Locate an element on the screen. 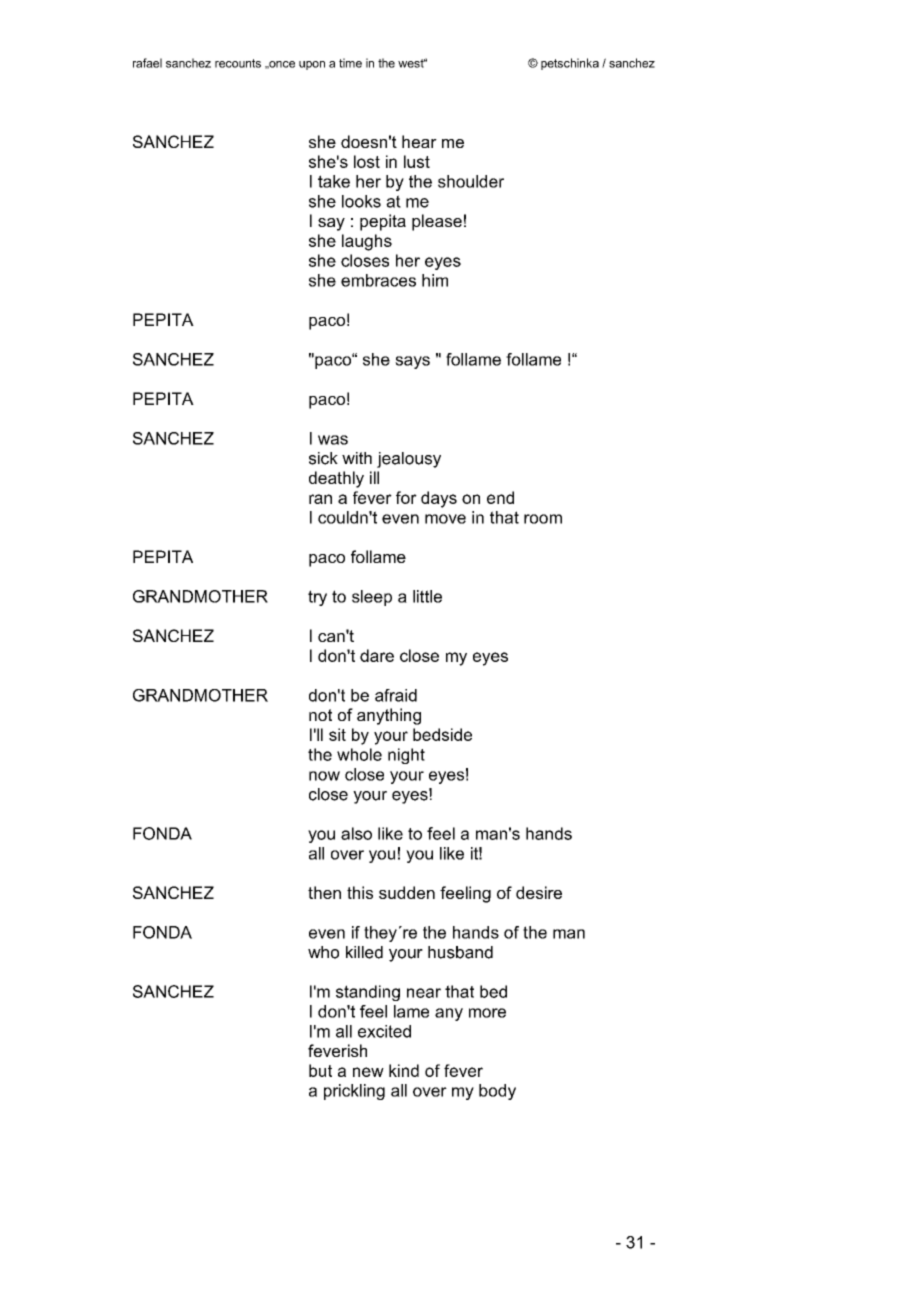 This screenshot has height=1308, width=924. embraces is located at coordinates (378, 280).
